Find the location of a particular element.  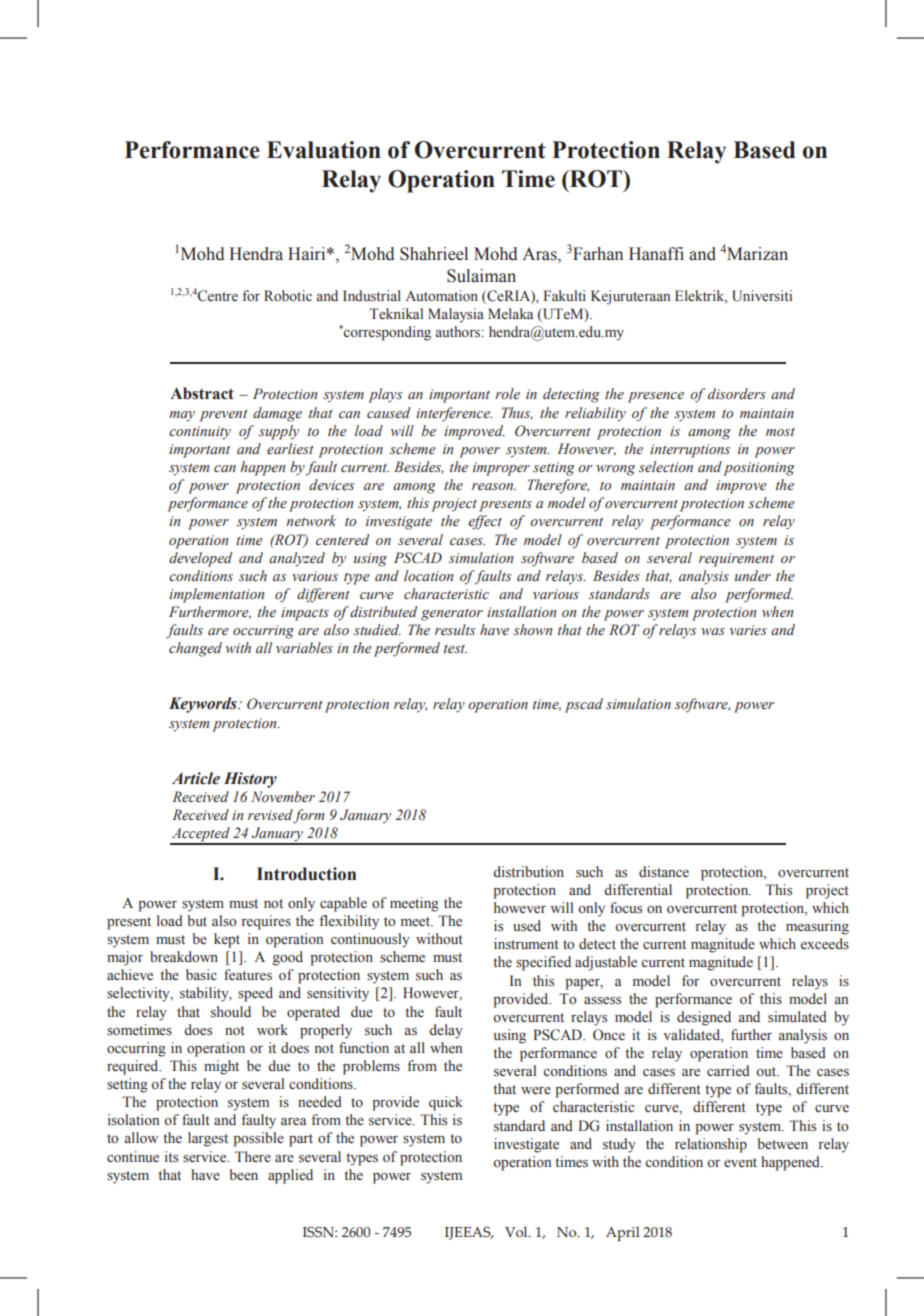

quick is located at coordinates (446, 1103).
